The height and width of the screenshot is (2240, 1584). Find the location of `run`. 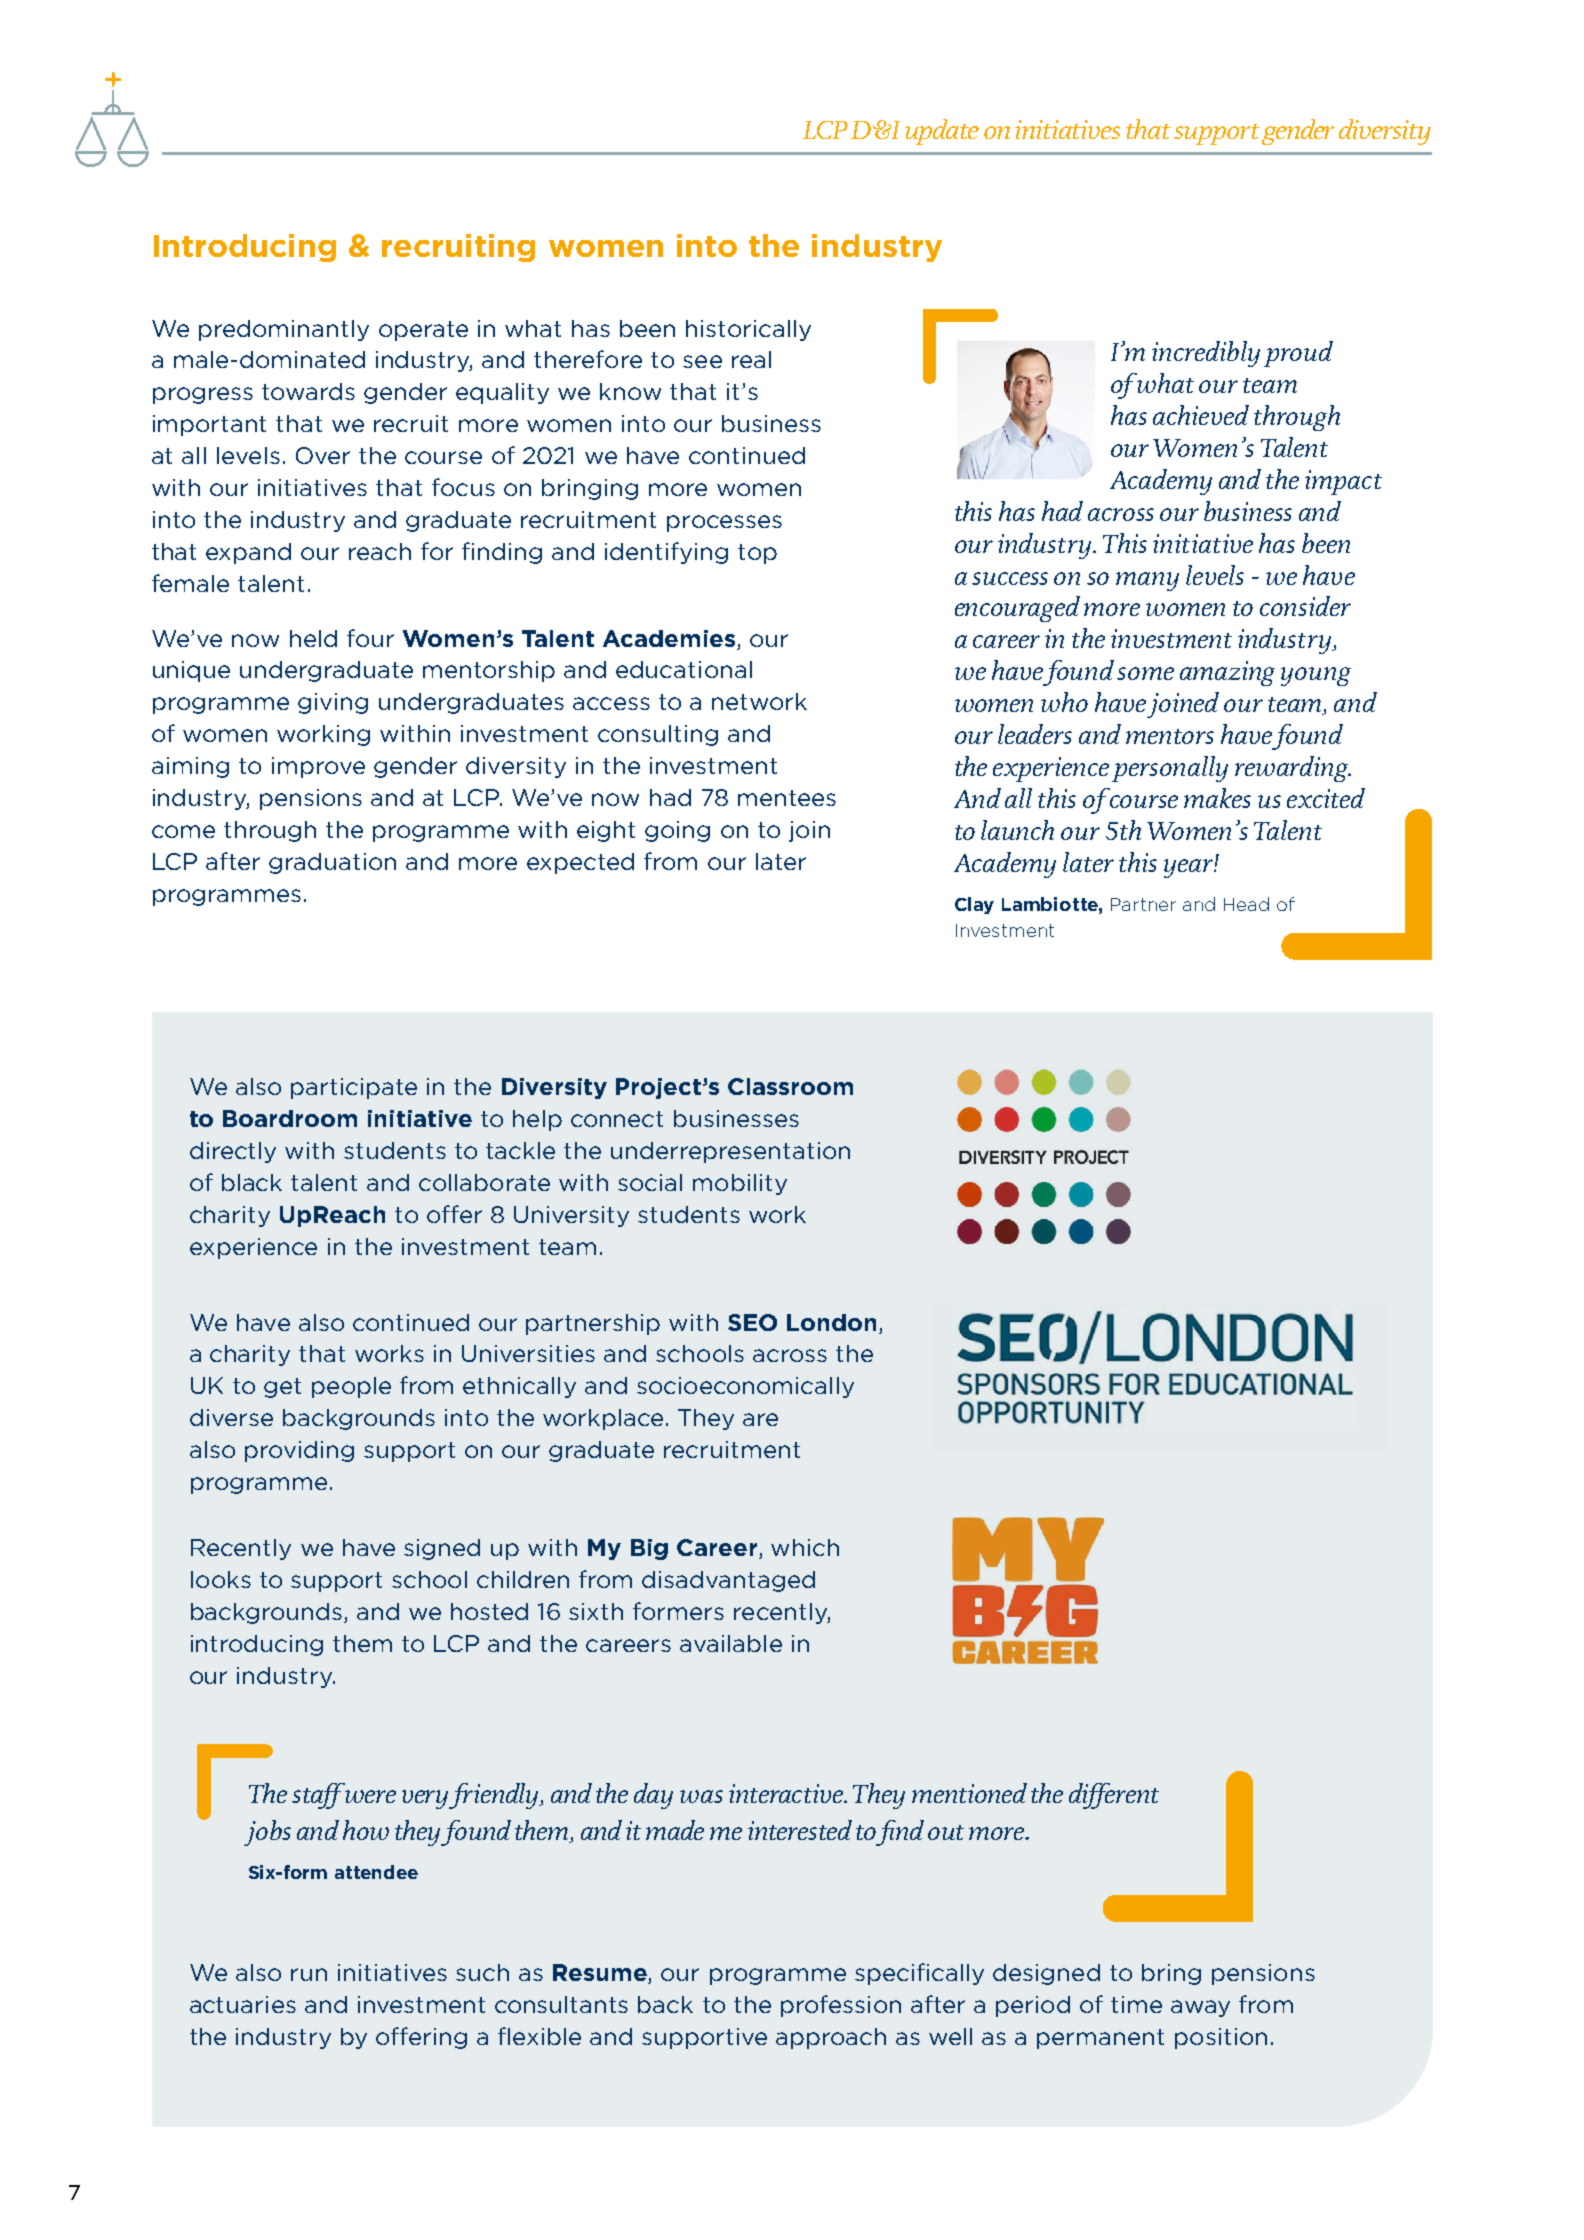

run is located at coordinates (309, 1974).
